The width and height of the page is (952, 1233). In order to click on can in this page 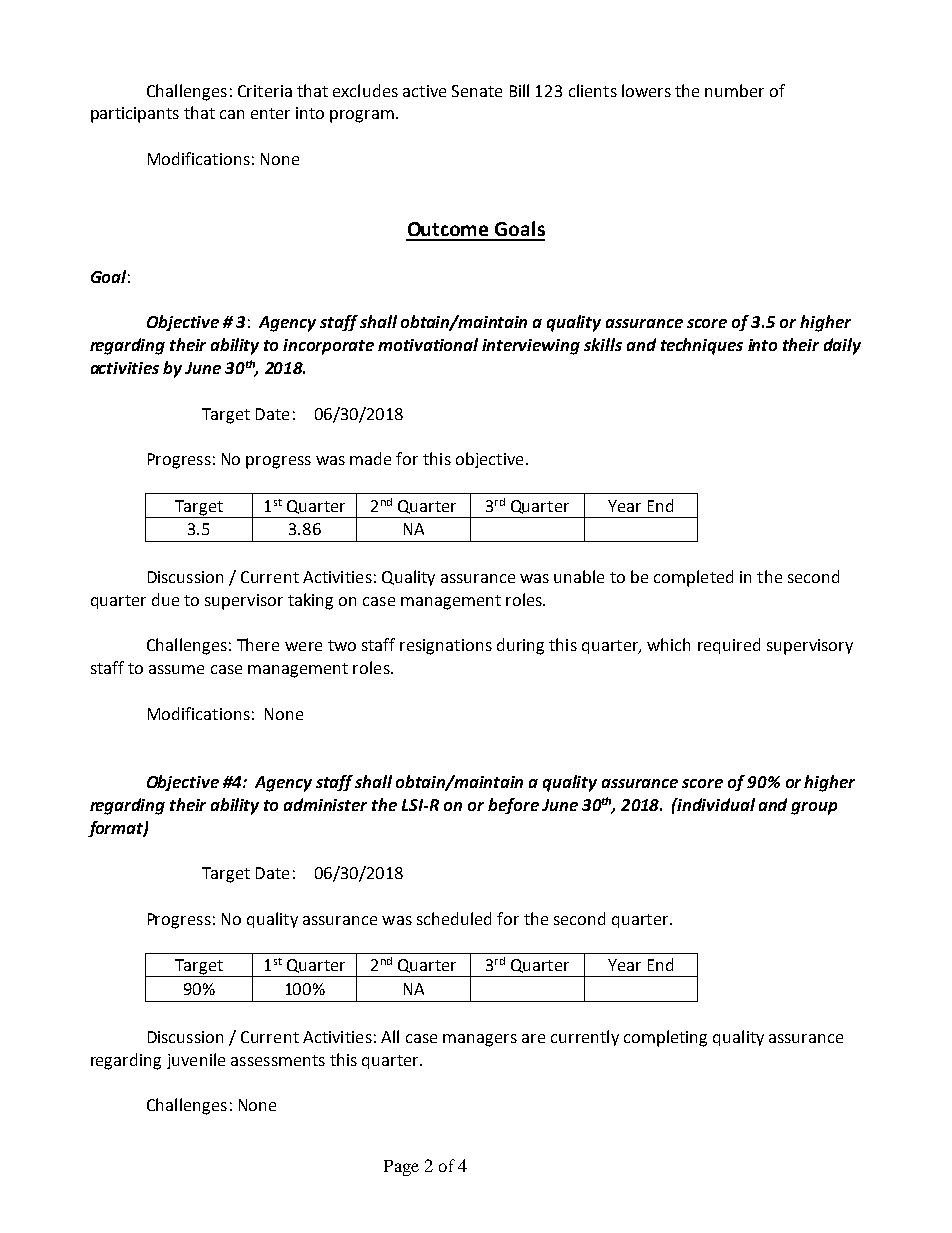, I will do `click(232, 114)`.
